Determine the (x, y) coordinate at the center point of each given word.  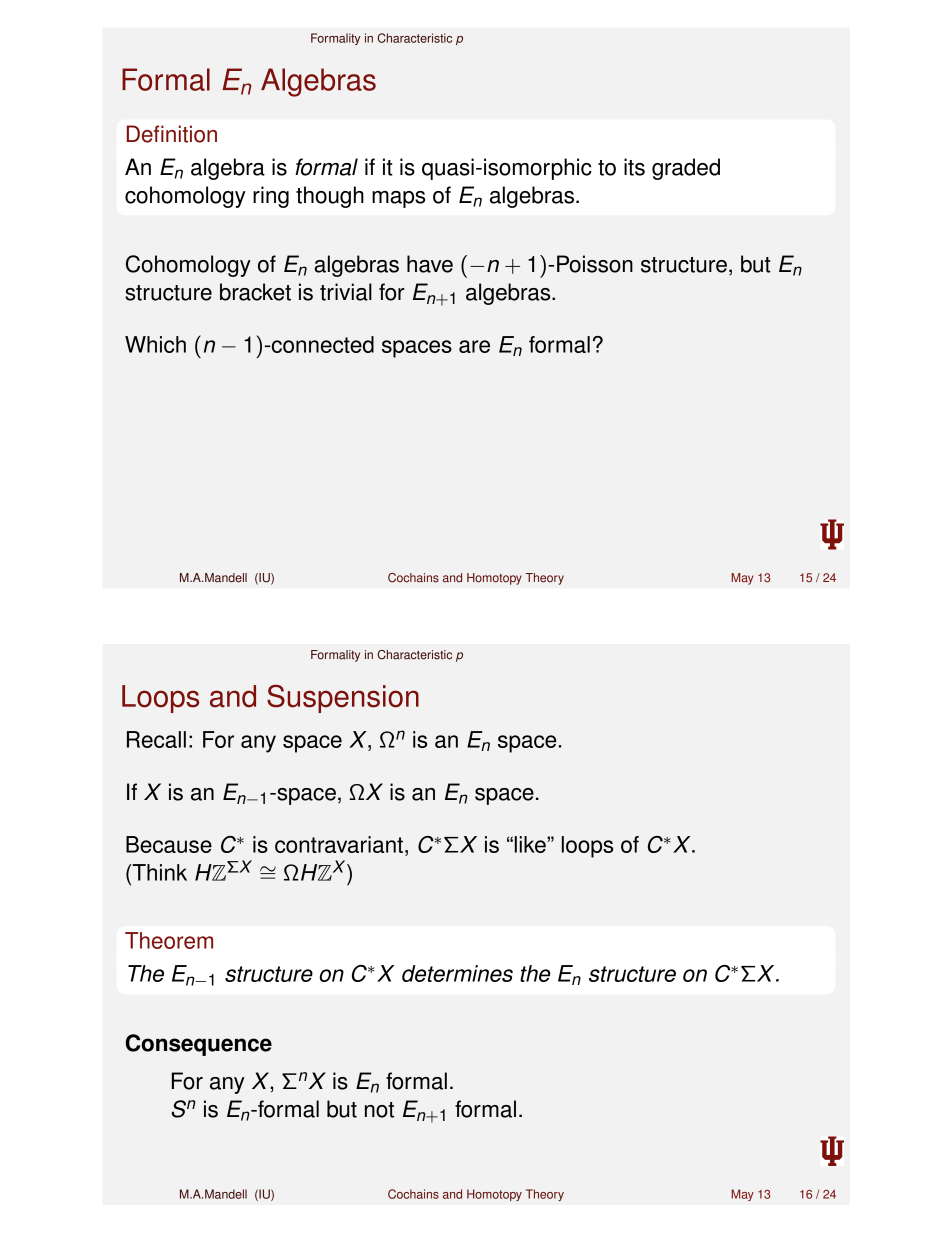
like (531, 844)
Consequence (199, 1045)
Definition (172, 134)
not (379, 1110)
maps (398, 199)
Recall (156, 739)
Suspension (343, 698)
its (634, 167)
